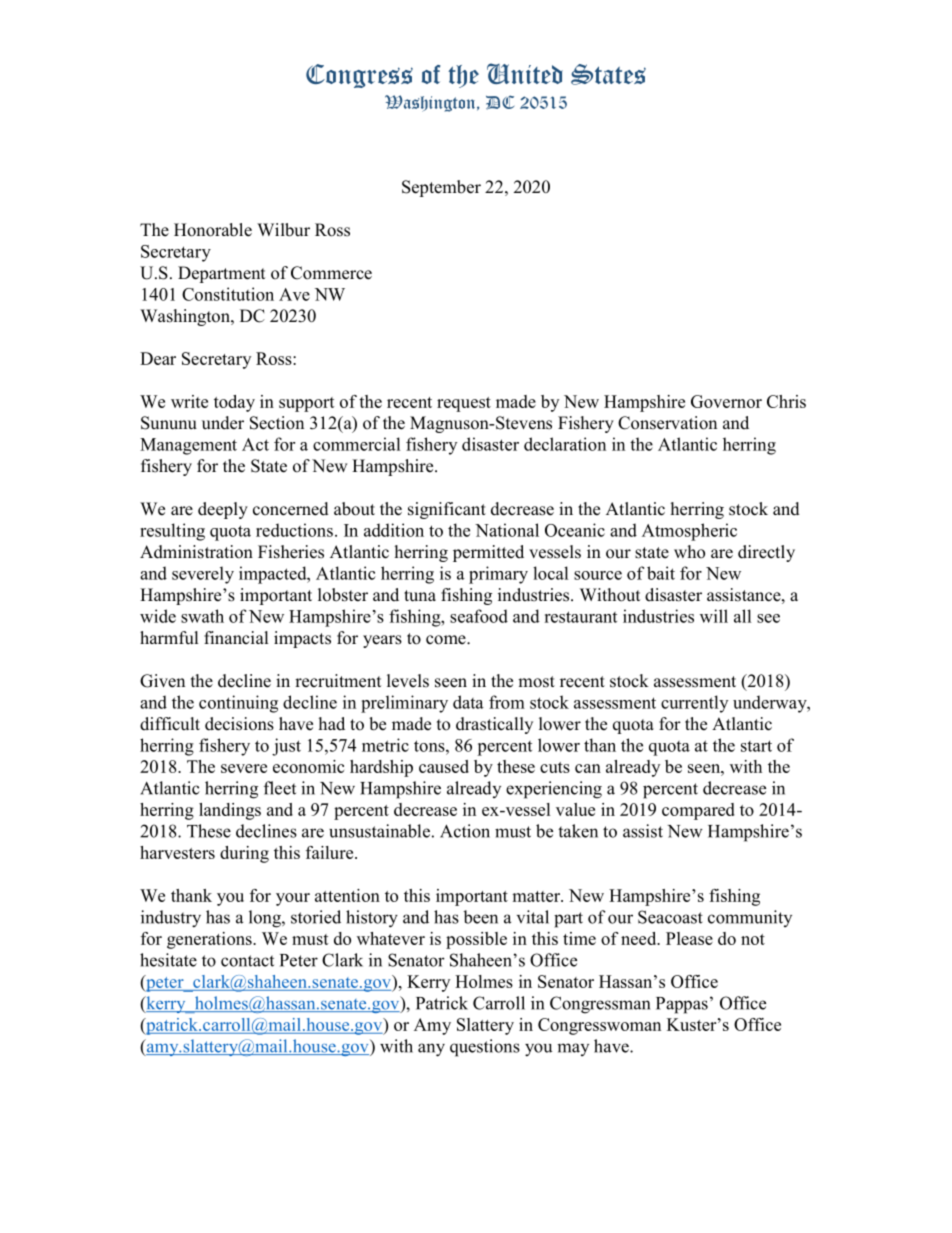  Describe the element at coordinates (464, 404) in the document. I see `request` at that location.
